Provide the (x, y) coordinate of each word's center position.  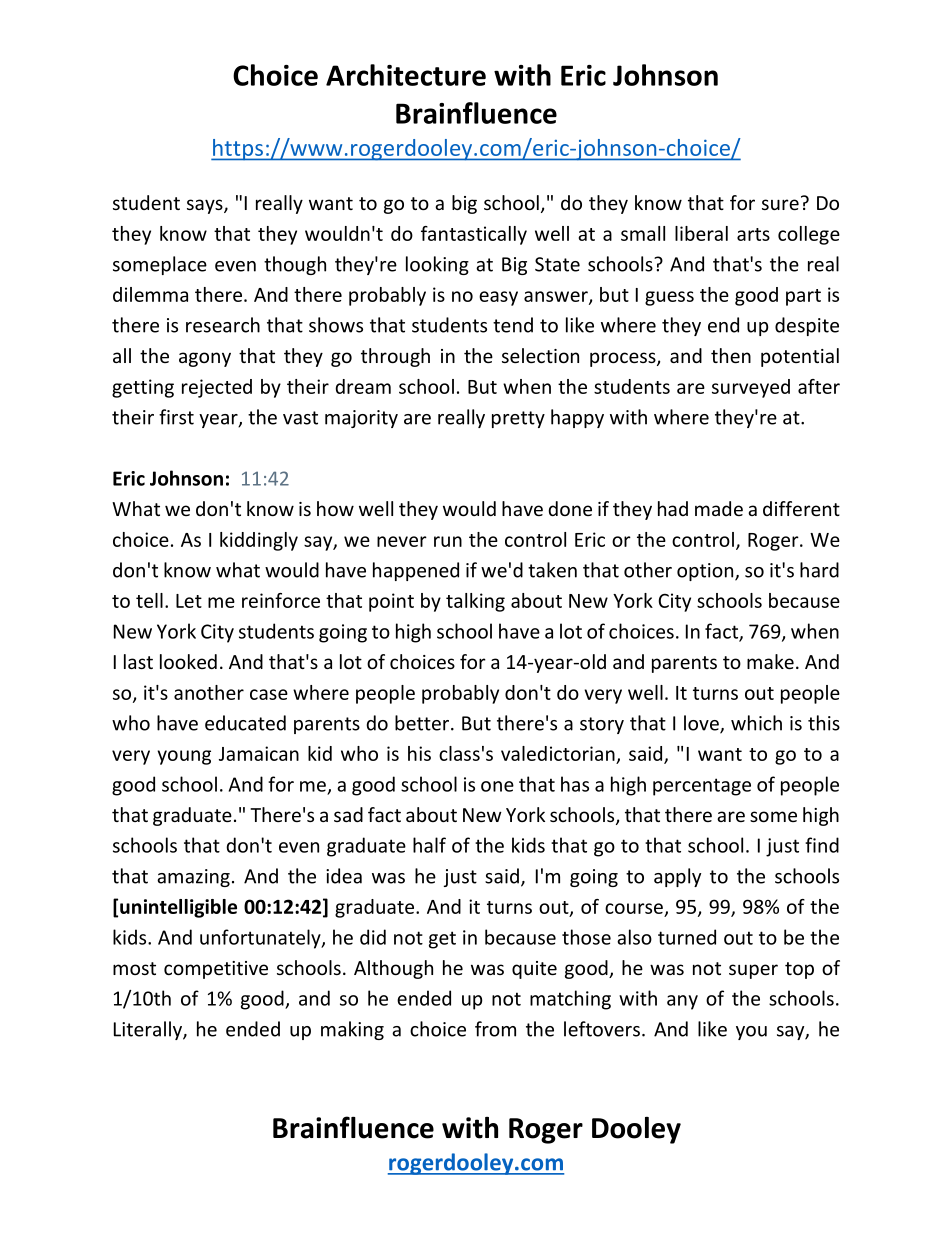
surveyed (751, 388)
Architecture (406, 75)
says (206, 206)
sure (780, 204)
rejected (217, 388)
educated (245, 723)
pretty (518, 419)
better (423, 723)
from (495, 1029)
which (756, 723)
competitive (216, 970)
